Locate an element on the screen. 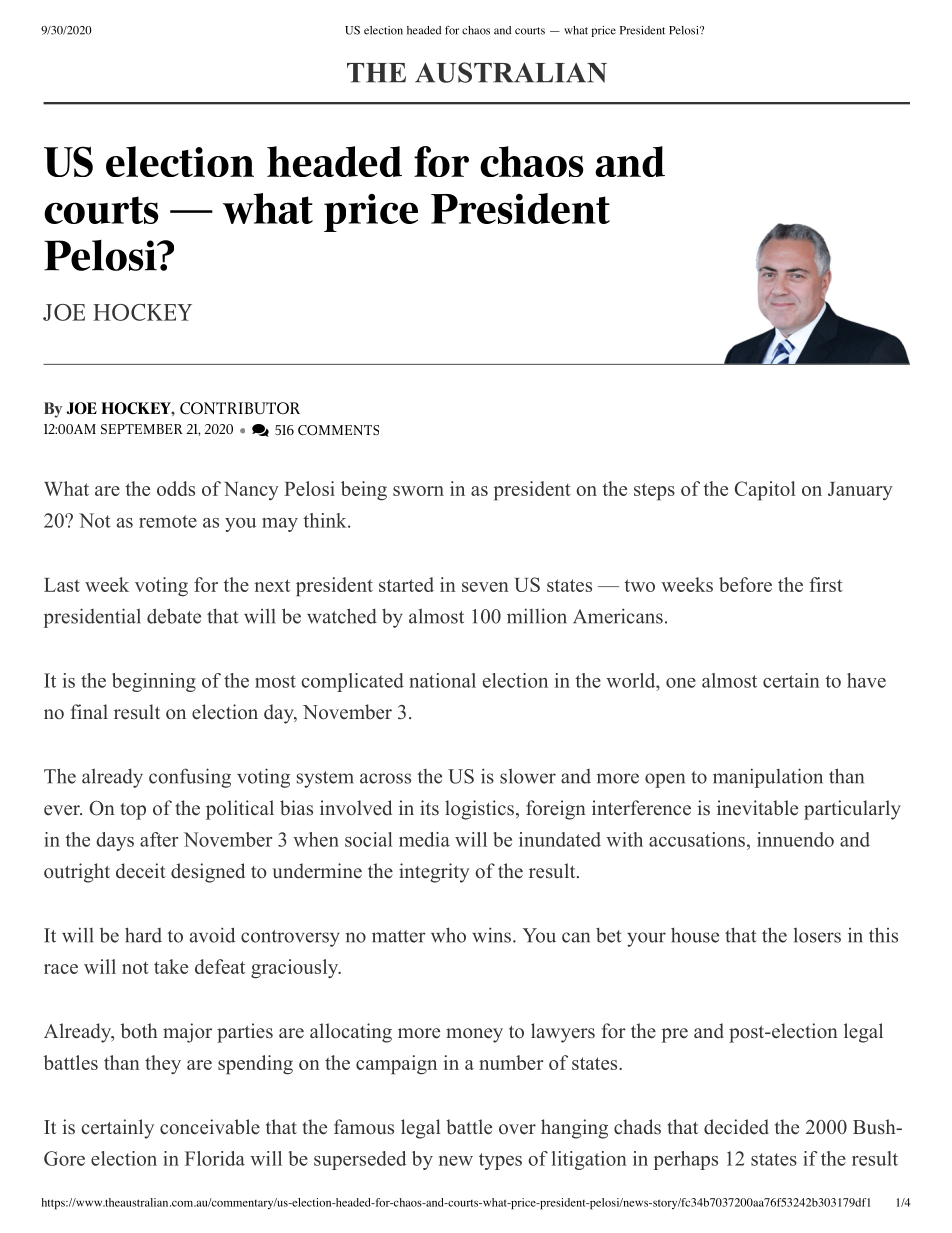  wins is located at coordinates (491, 935).
